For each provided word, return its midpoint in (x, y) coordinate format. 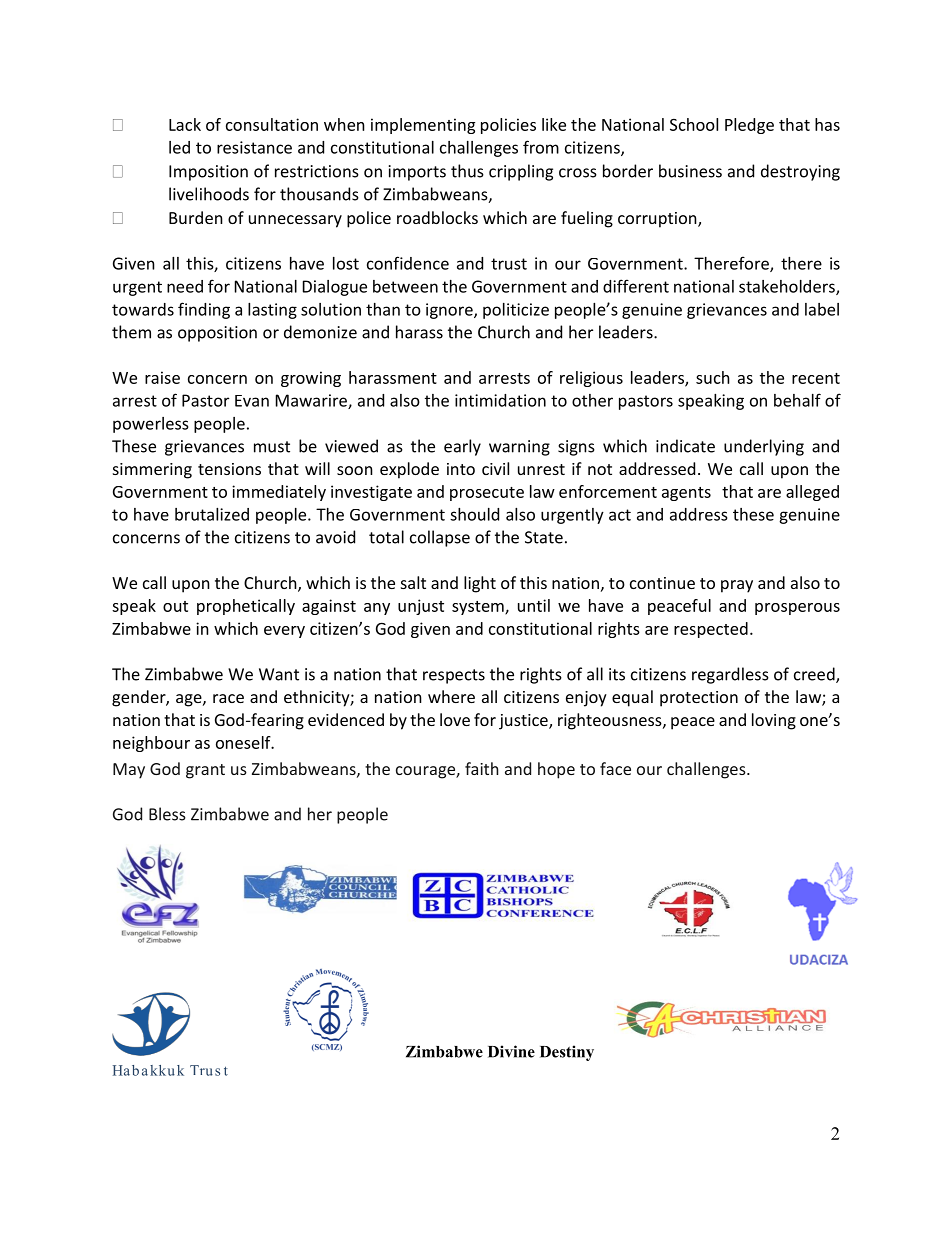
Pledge (749, 126)
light (480, 584)
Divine (511, 1051)
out (175, 606)
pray (737, 586)
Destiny (567, 1053)
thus (467, 171)
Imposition (208, 173)
